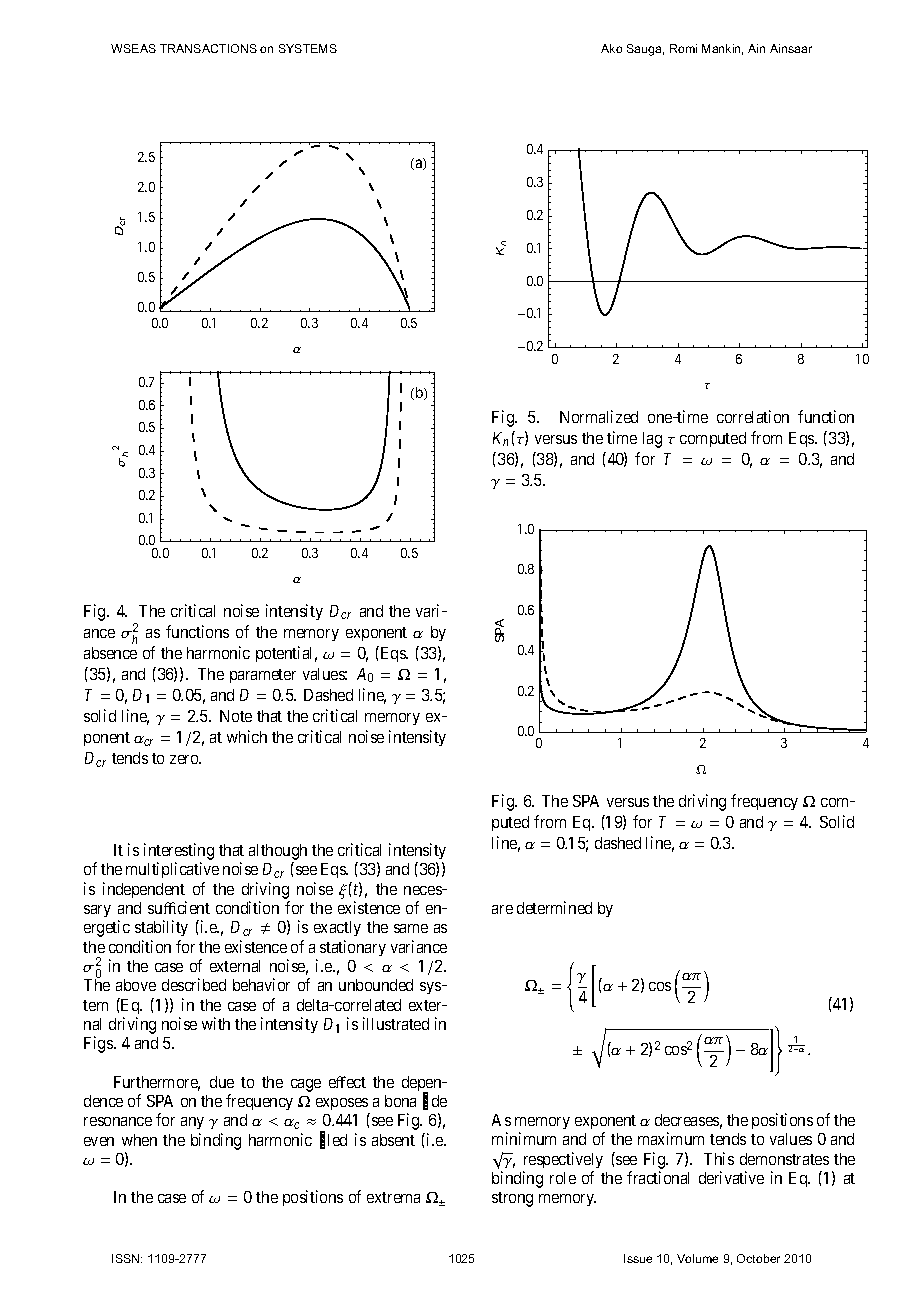 This image has width=924, height=1308. What do you see at coordinates (683, 48) in the image?
I see `Romi` at bounding box center [683, 48].
